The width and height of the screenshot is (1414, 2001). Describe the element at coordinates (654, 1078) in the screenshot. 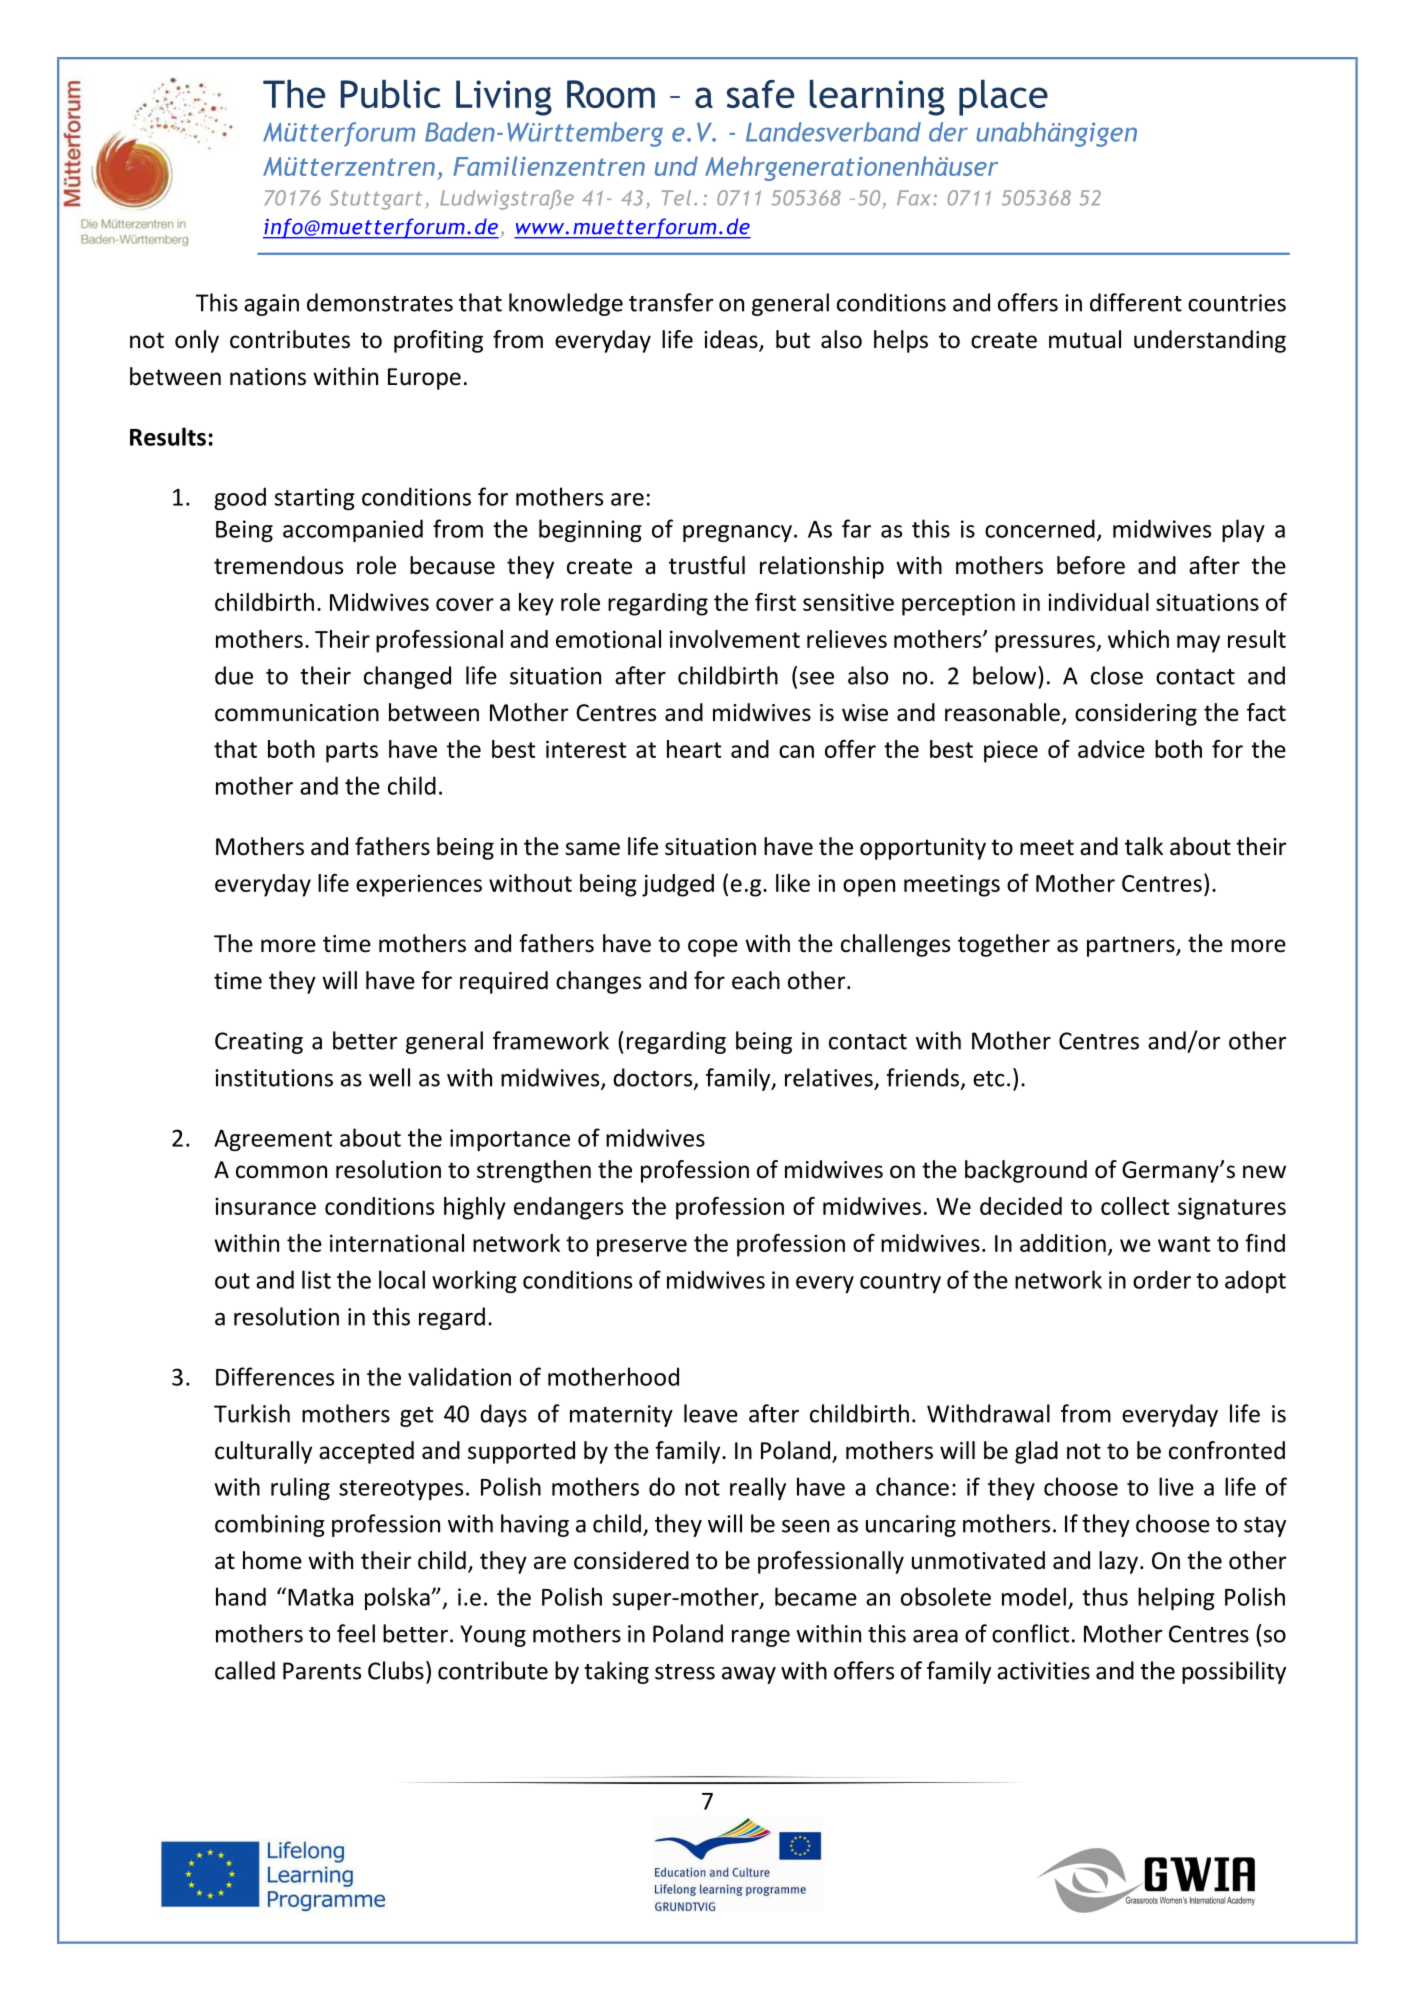

I see `doctors` at that location.
